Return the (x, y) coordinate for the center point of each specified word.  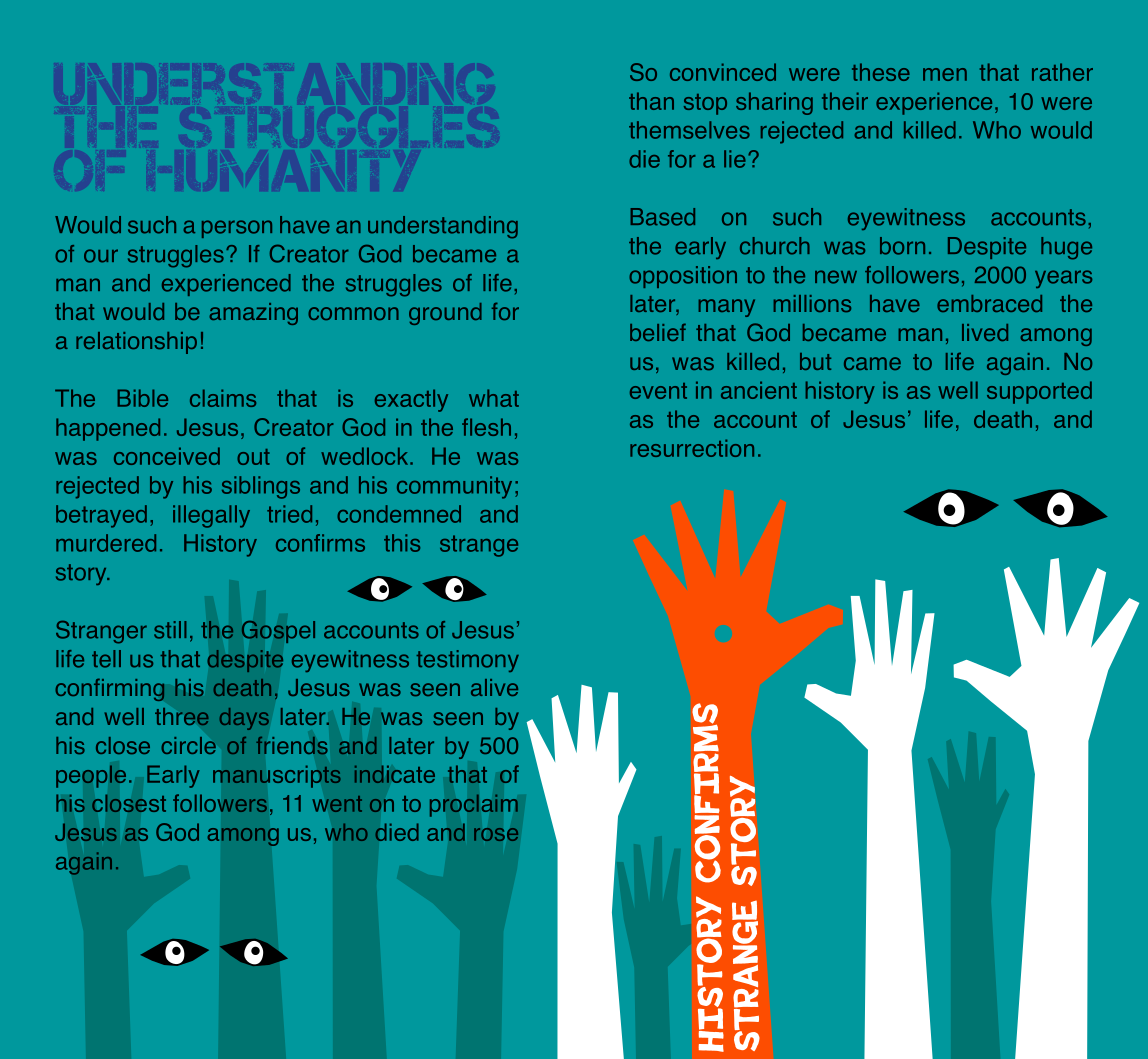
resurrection (692, 448)
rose (496, 834)
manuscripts (277, 777)
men (945, 74)
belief (658, 332)
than (651, 101)
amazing (253, 314)
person (237, 229)
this (402, 543)
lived (985, 332)
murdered (106, 543)
